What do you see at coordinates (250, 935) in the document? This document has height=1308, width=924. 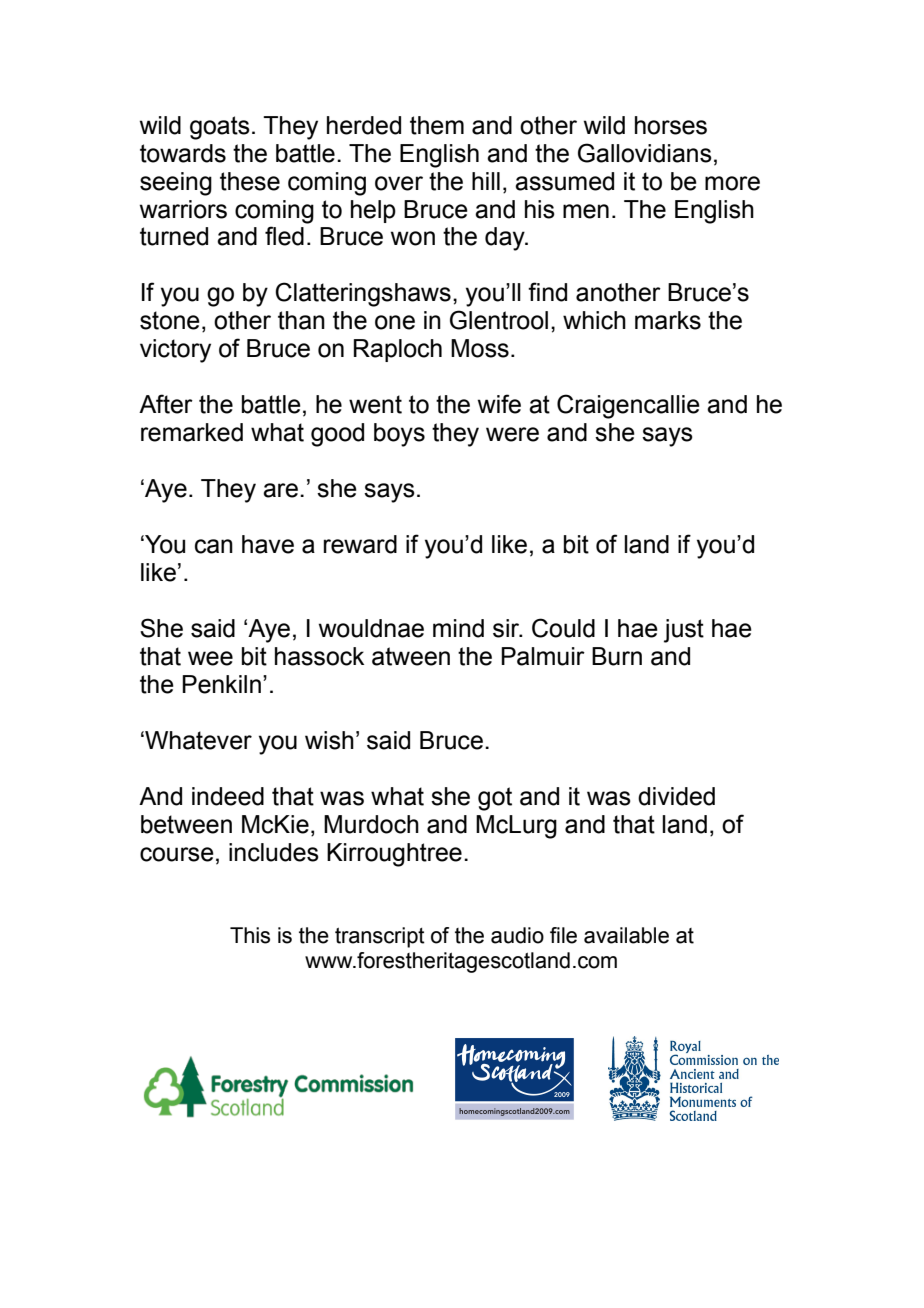 I see `This` at bounding box center [250, 935].
